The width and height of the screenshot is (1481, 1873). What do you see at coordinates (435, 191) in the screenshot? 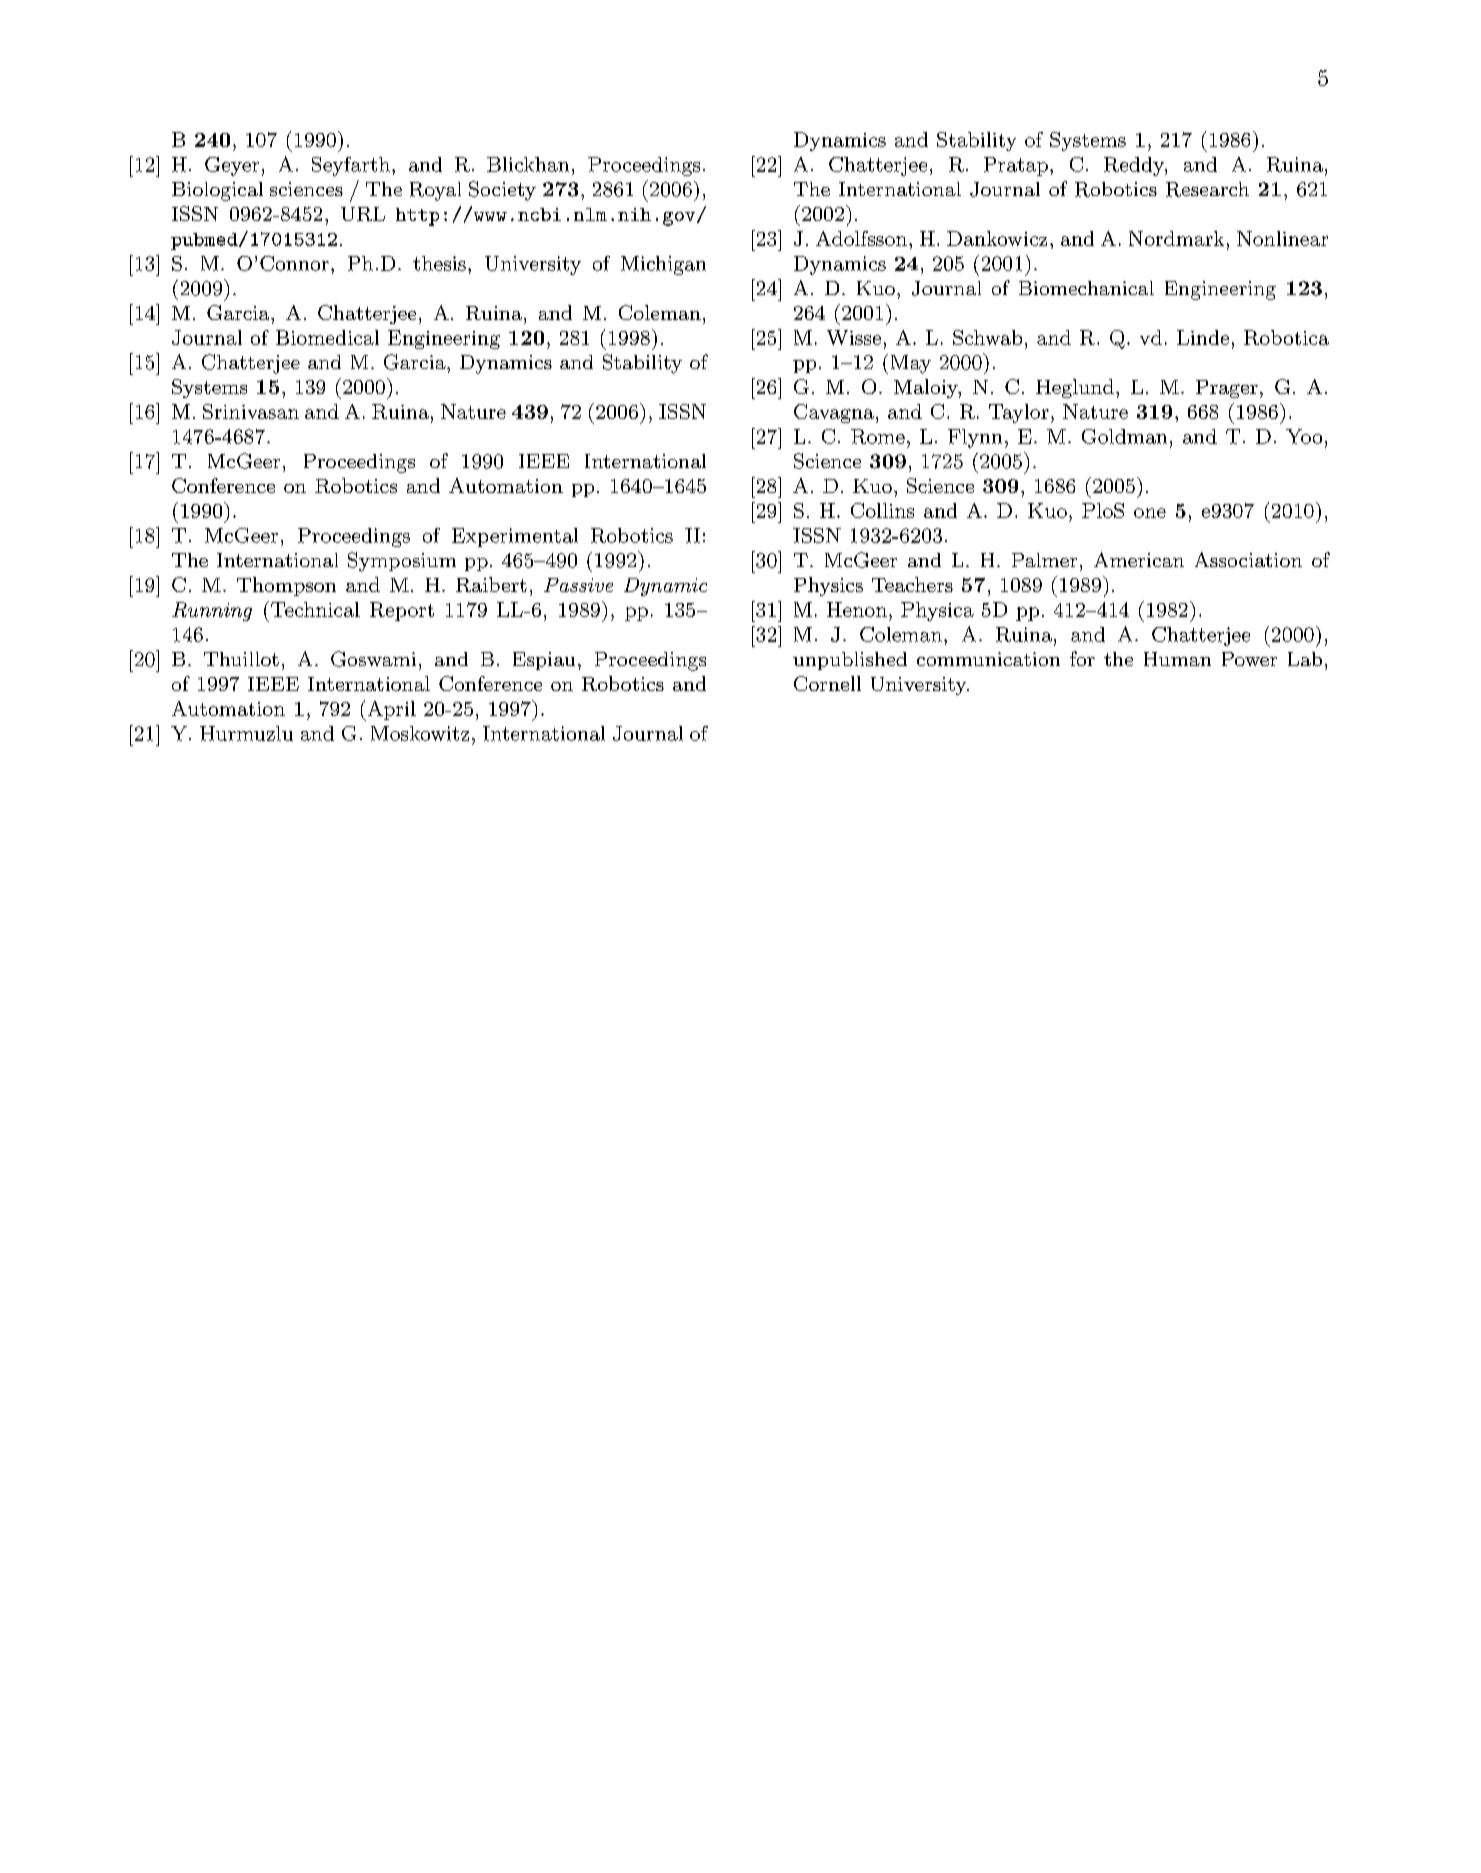
I see `Royal` at bounding box center [435, 191].
